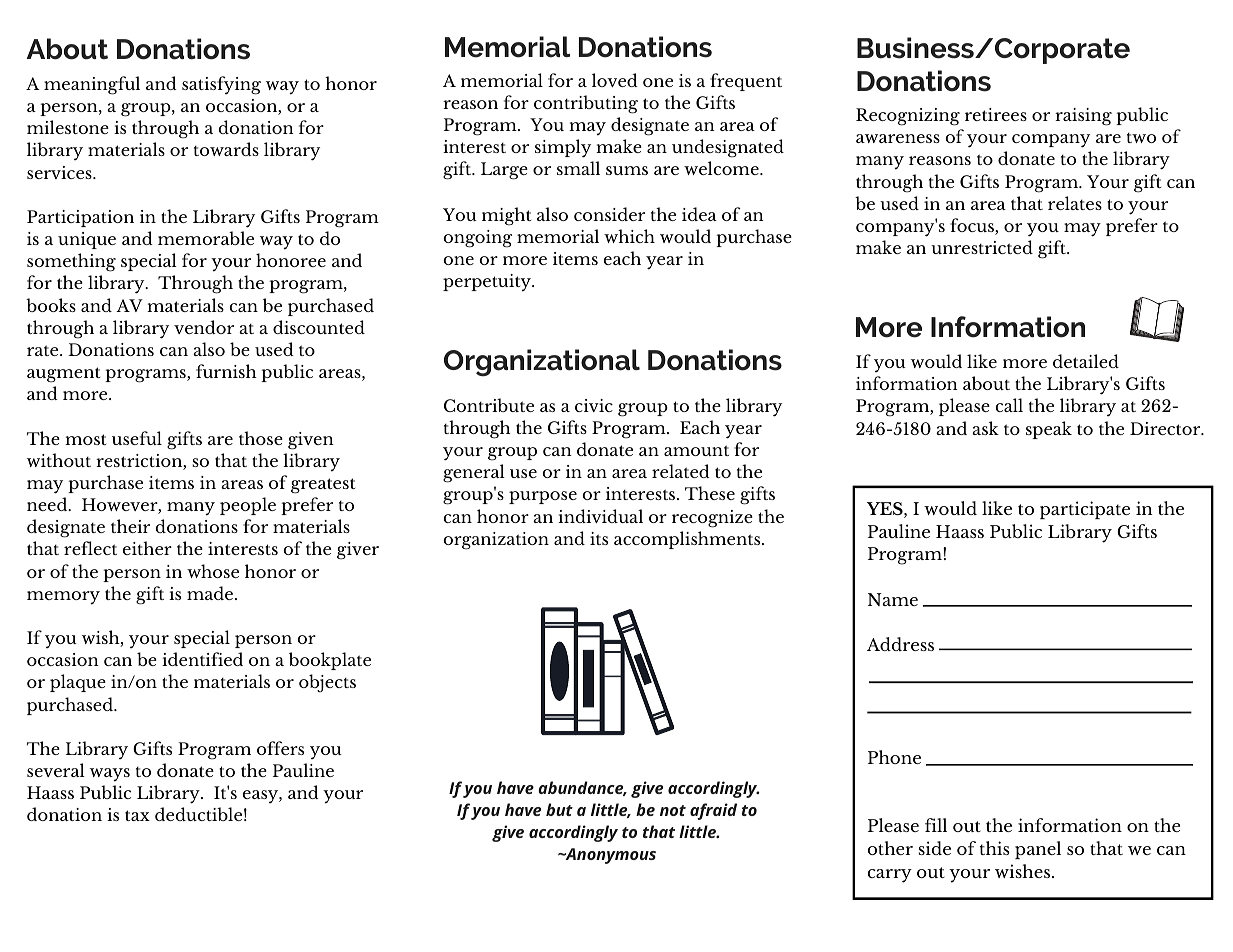 This screenshot has width=1233, height=952. I want to click on contributing, so click(586, 104).
